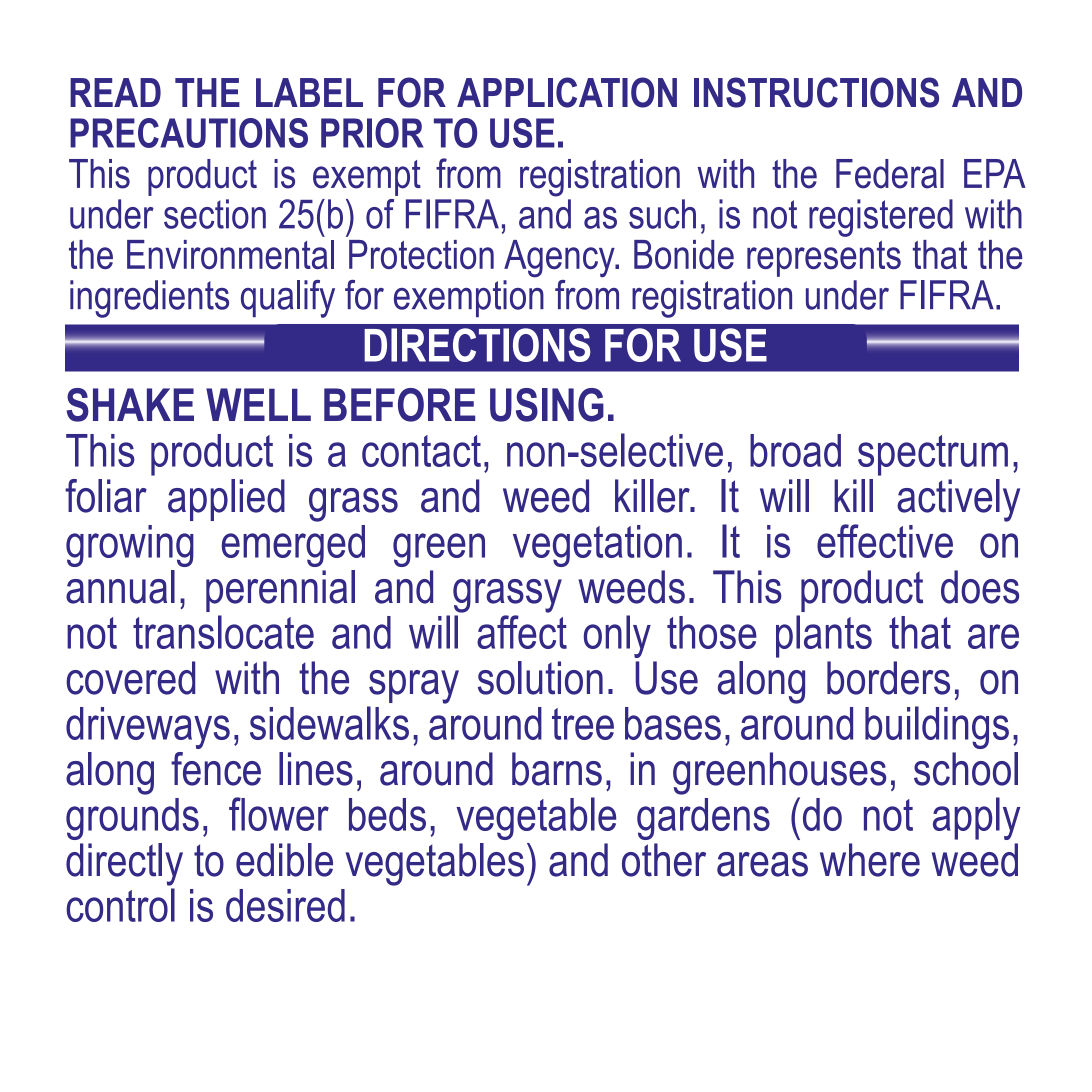 The height and width of the screenshot is (1092, 1092). Describe the element at coordinates (560, 259) in the screenshot. I see `Agency` at that location.
